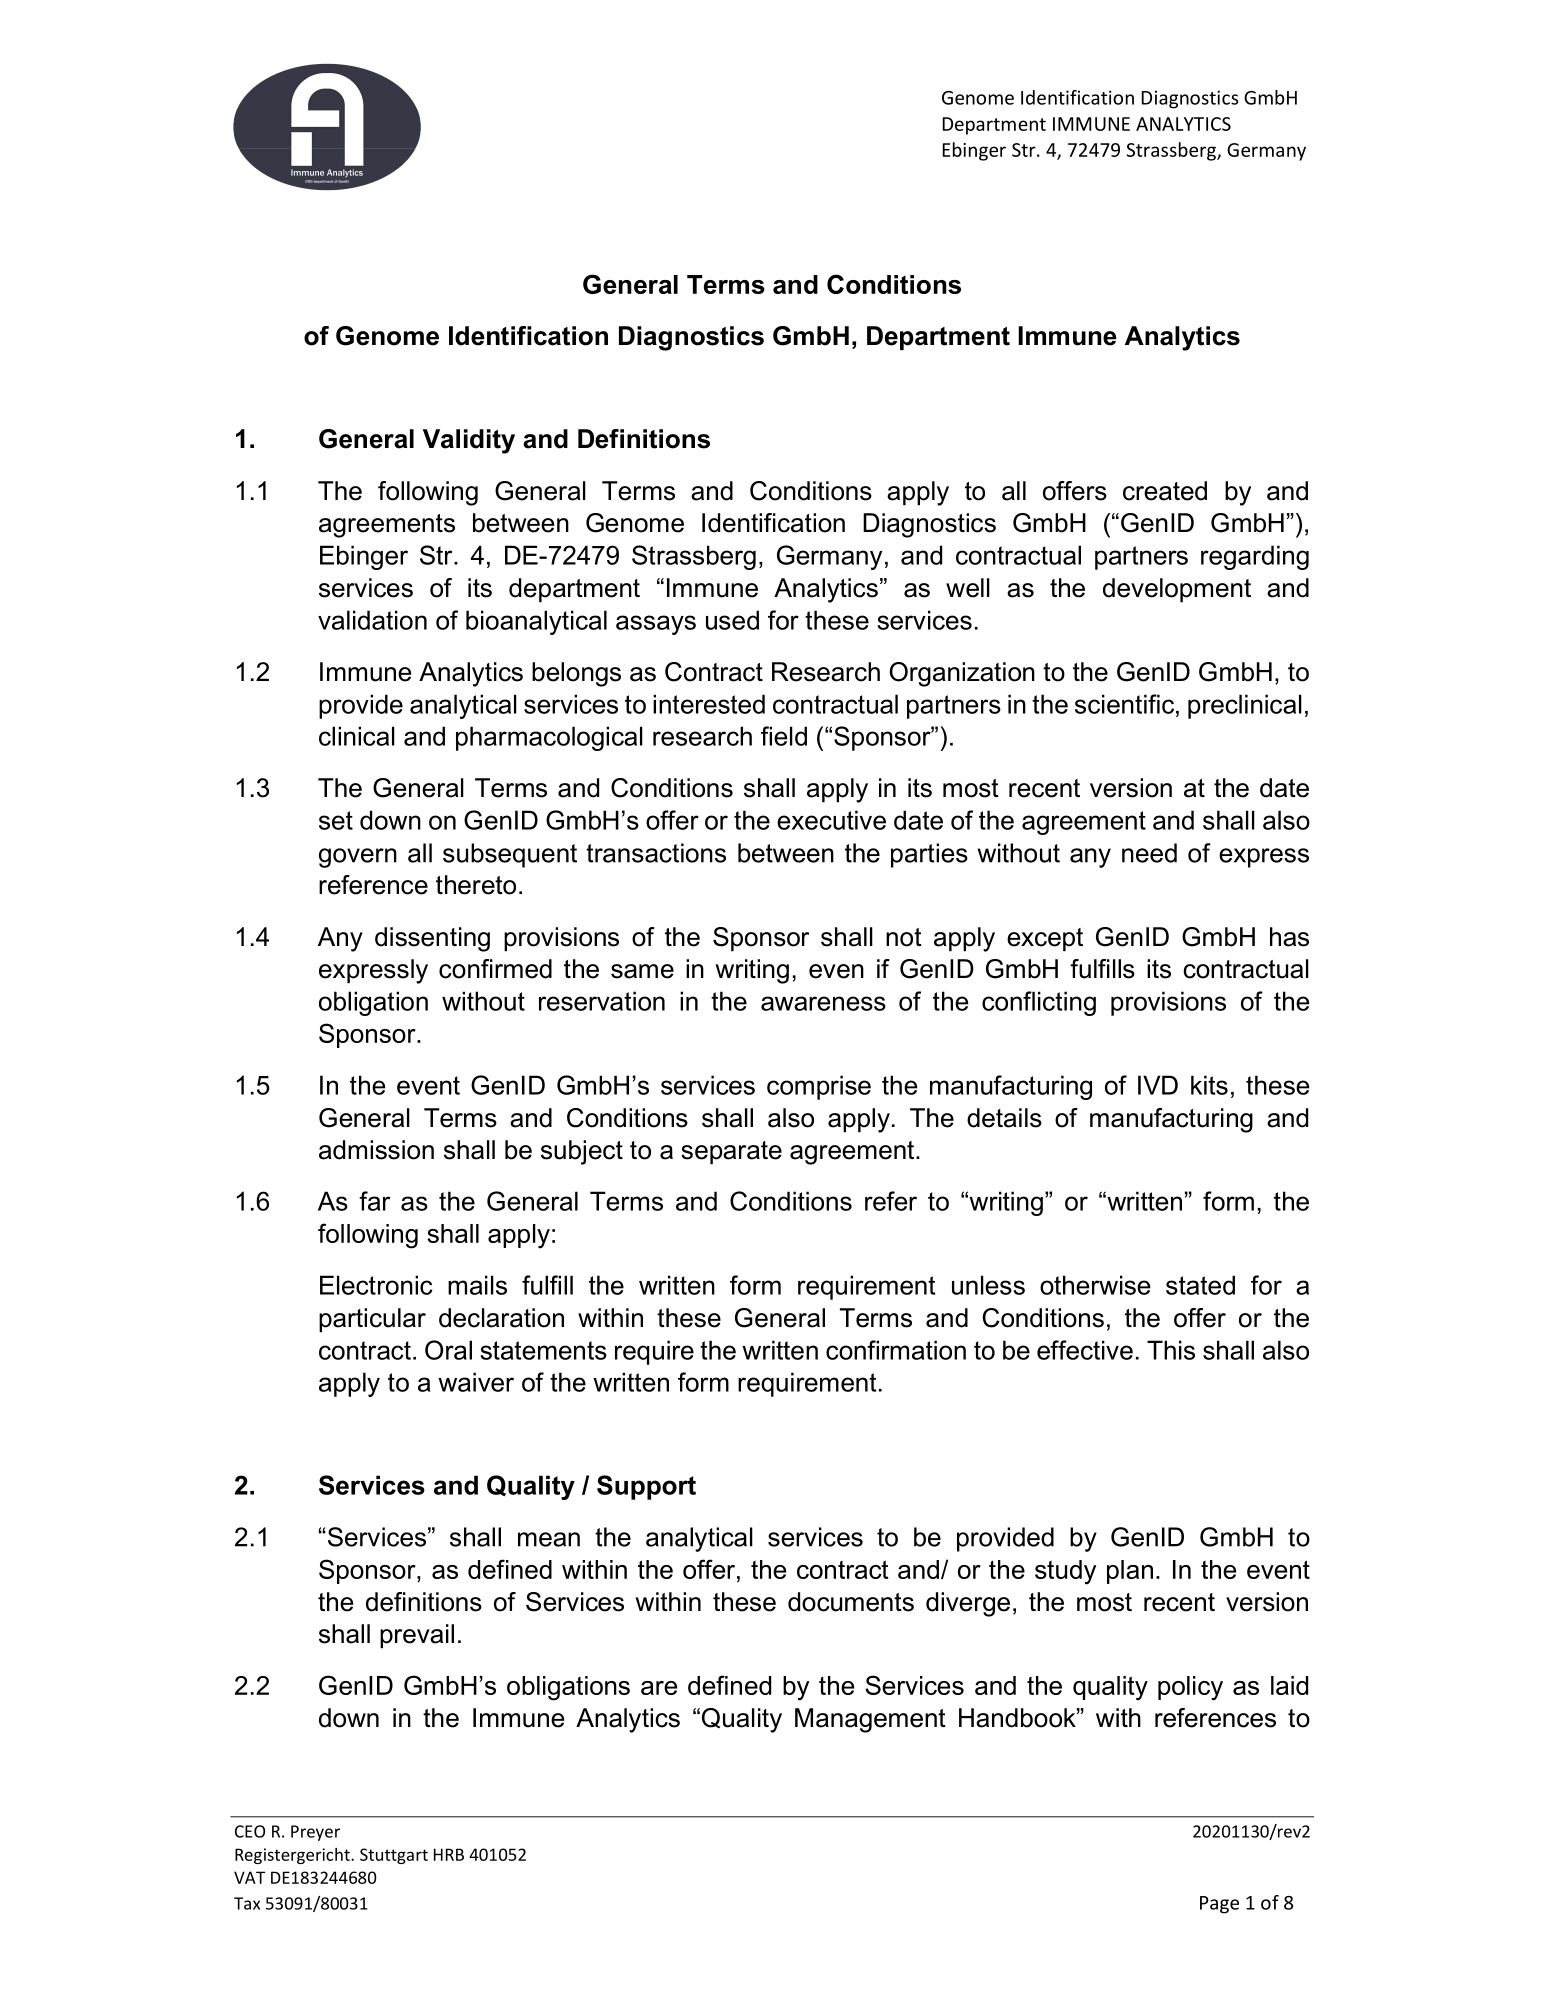  Describe the element at coordinates (1165, 491) in the screenshot. I see `created` at that location.
